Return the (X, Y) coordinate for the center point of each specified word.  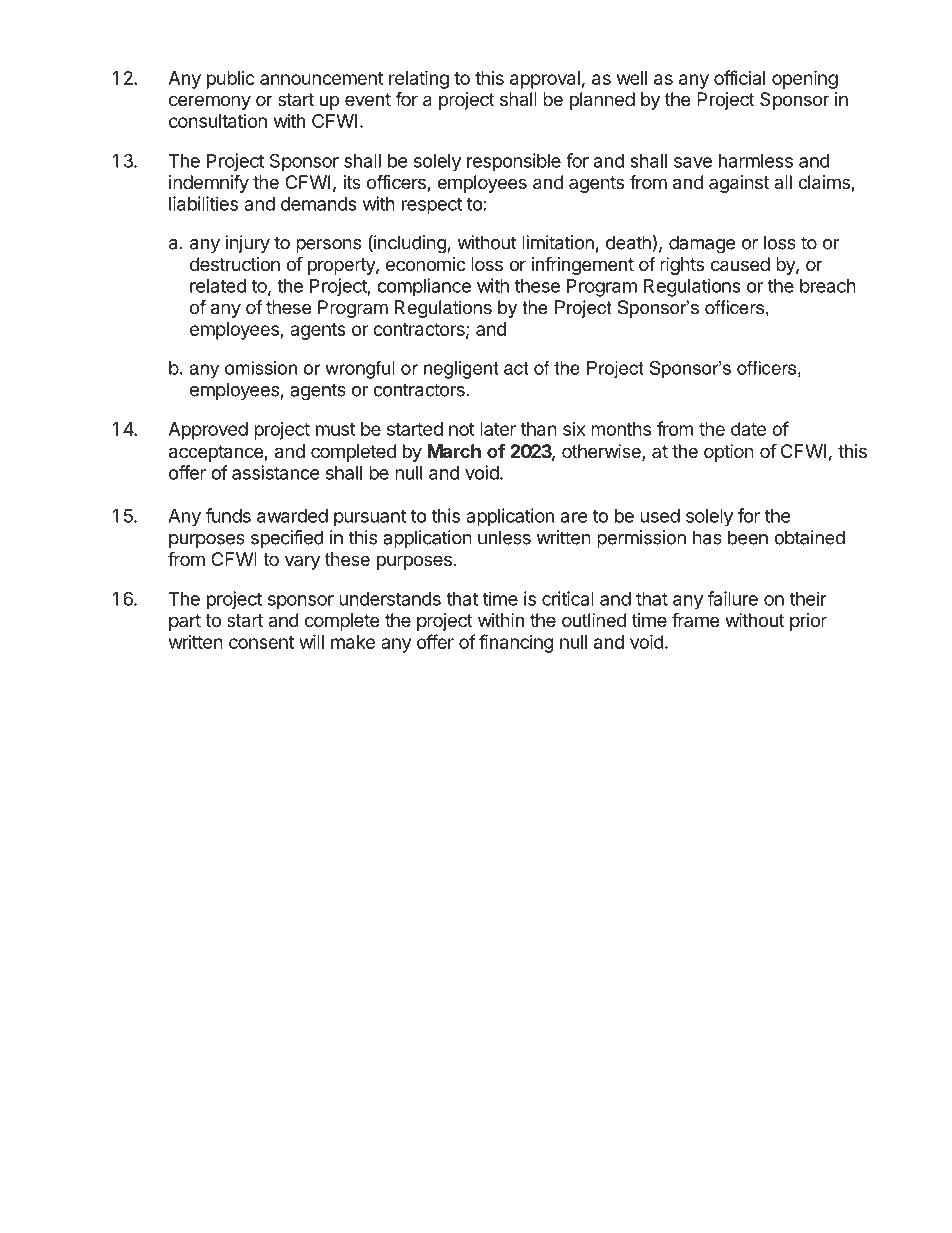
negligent (461, 370)
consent (261, 642)
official (739, 77)
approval (545, 80)
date (748, 429)
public (231, 80)
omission (261, 368)
